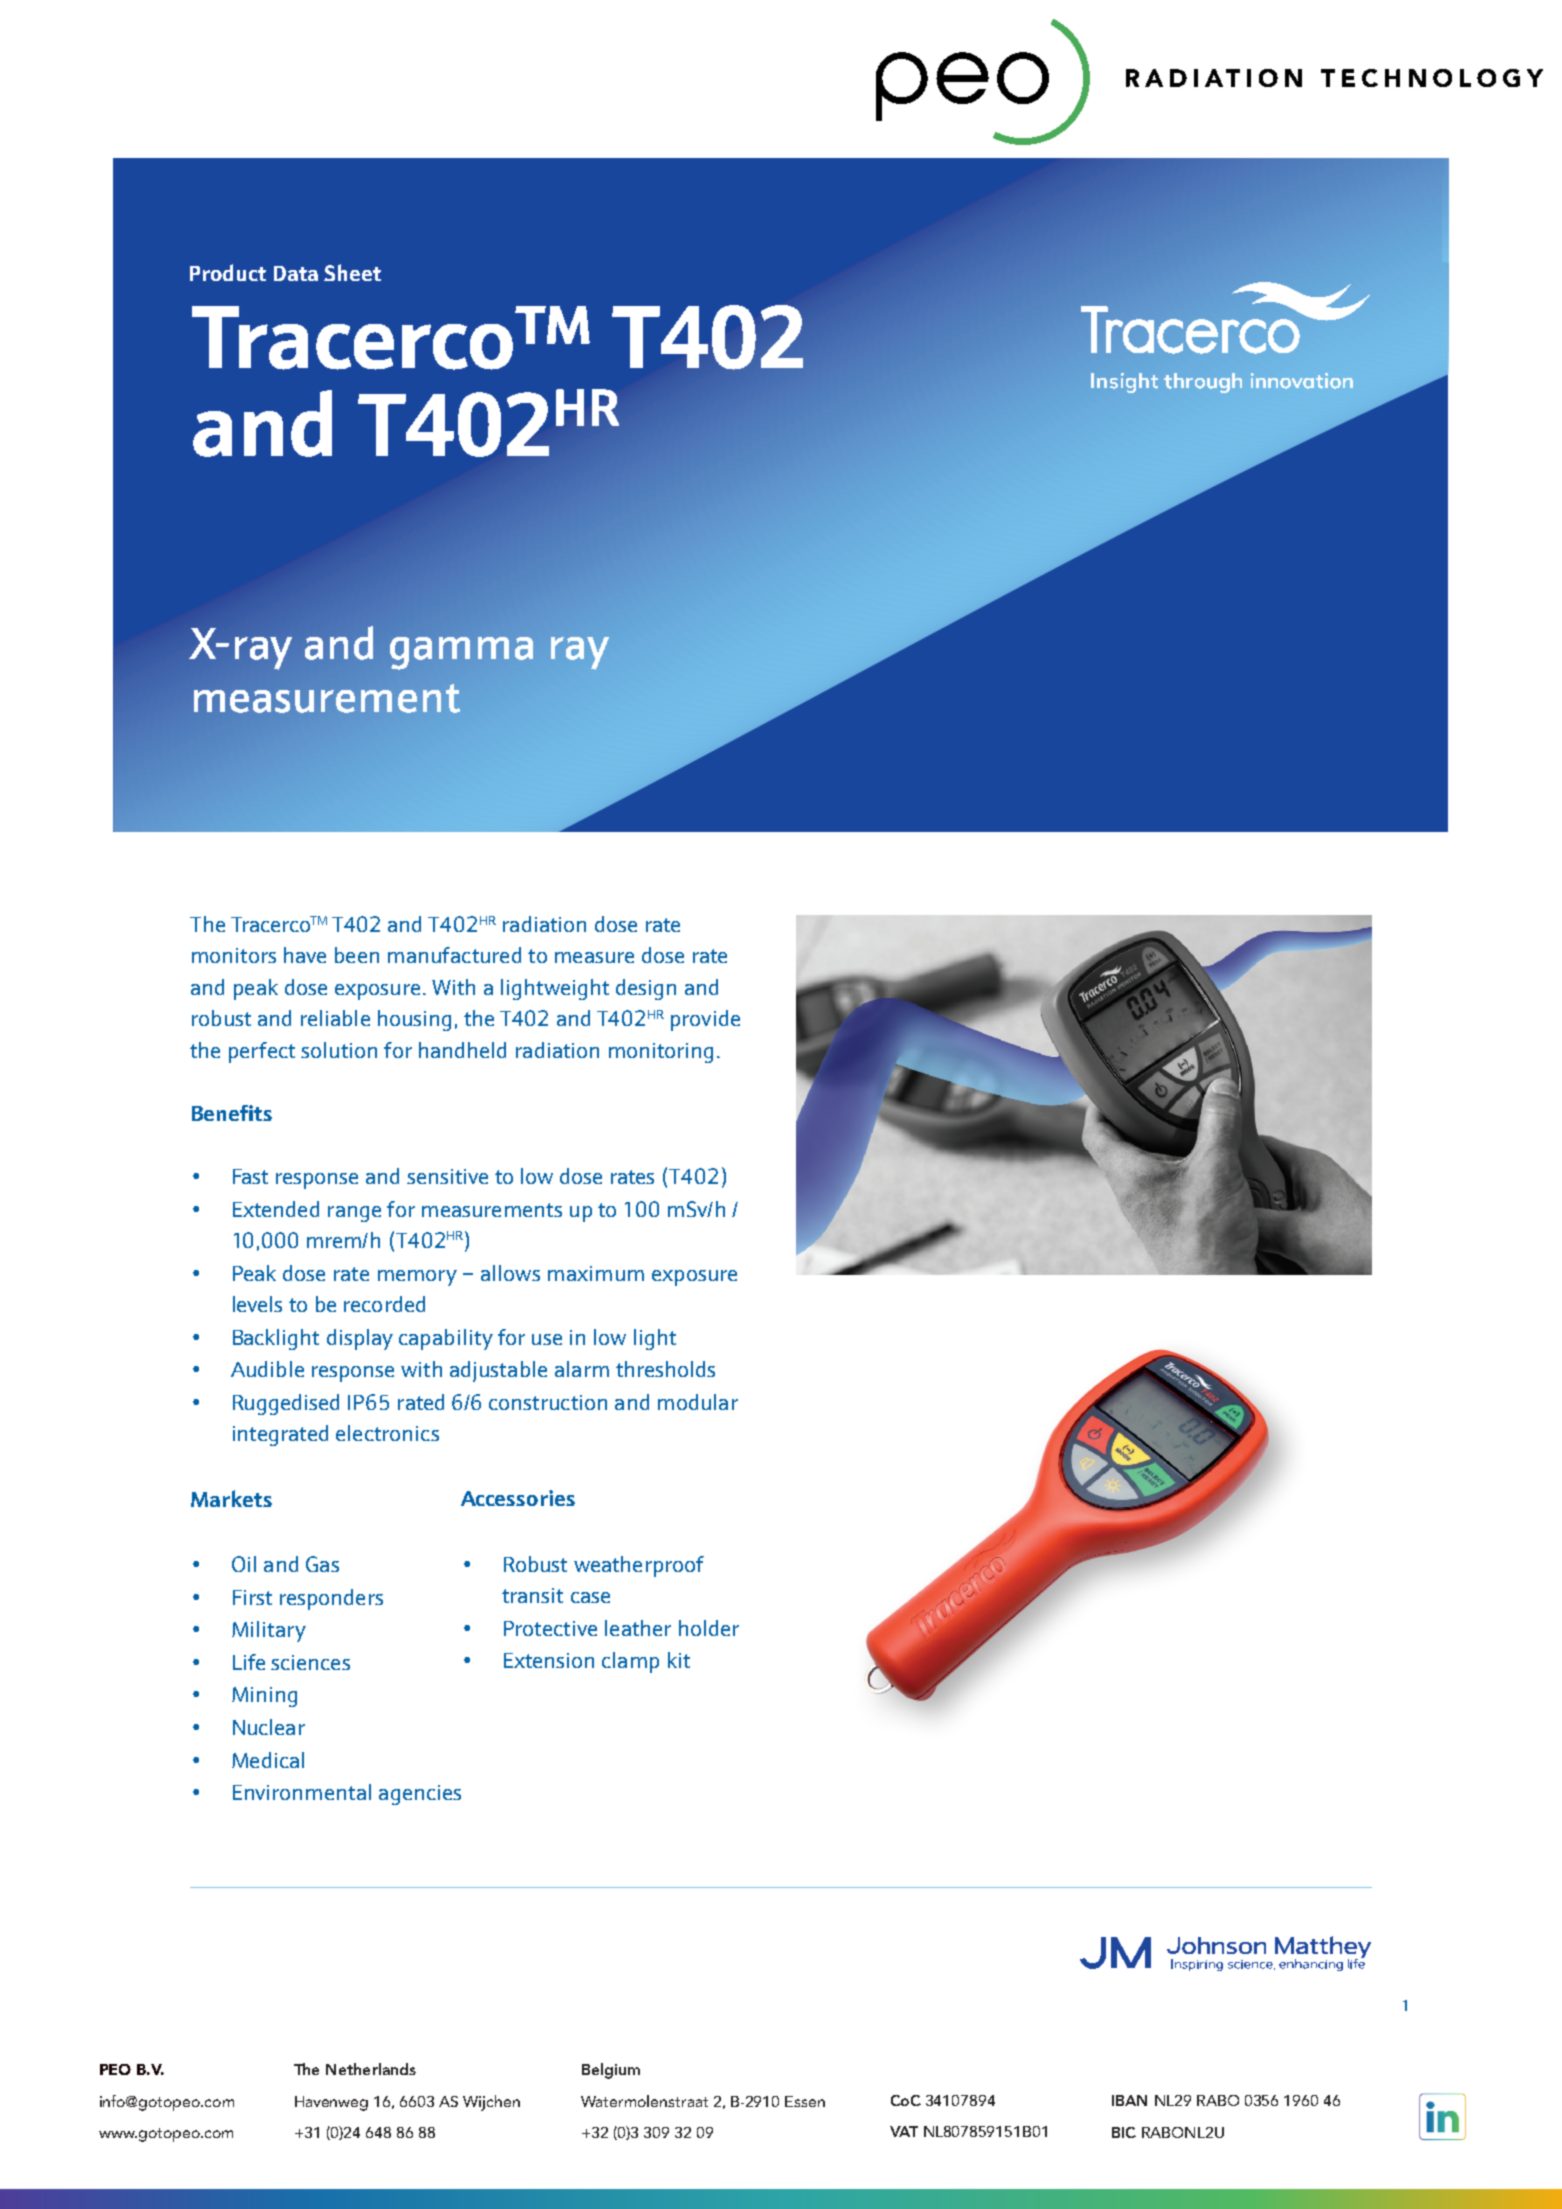  What do you see at coordinates (461, 653) in the document?
I see `gamma` at bounding box center [461, 653].
